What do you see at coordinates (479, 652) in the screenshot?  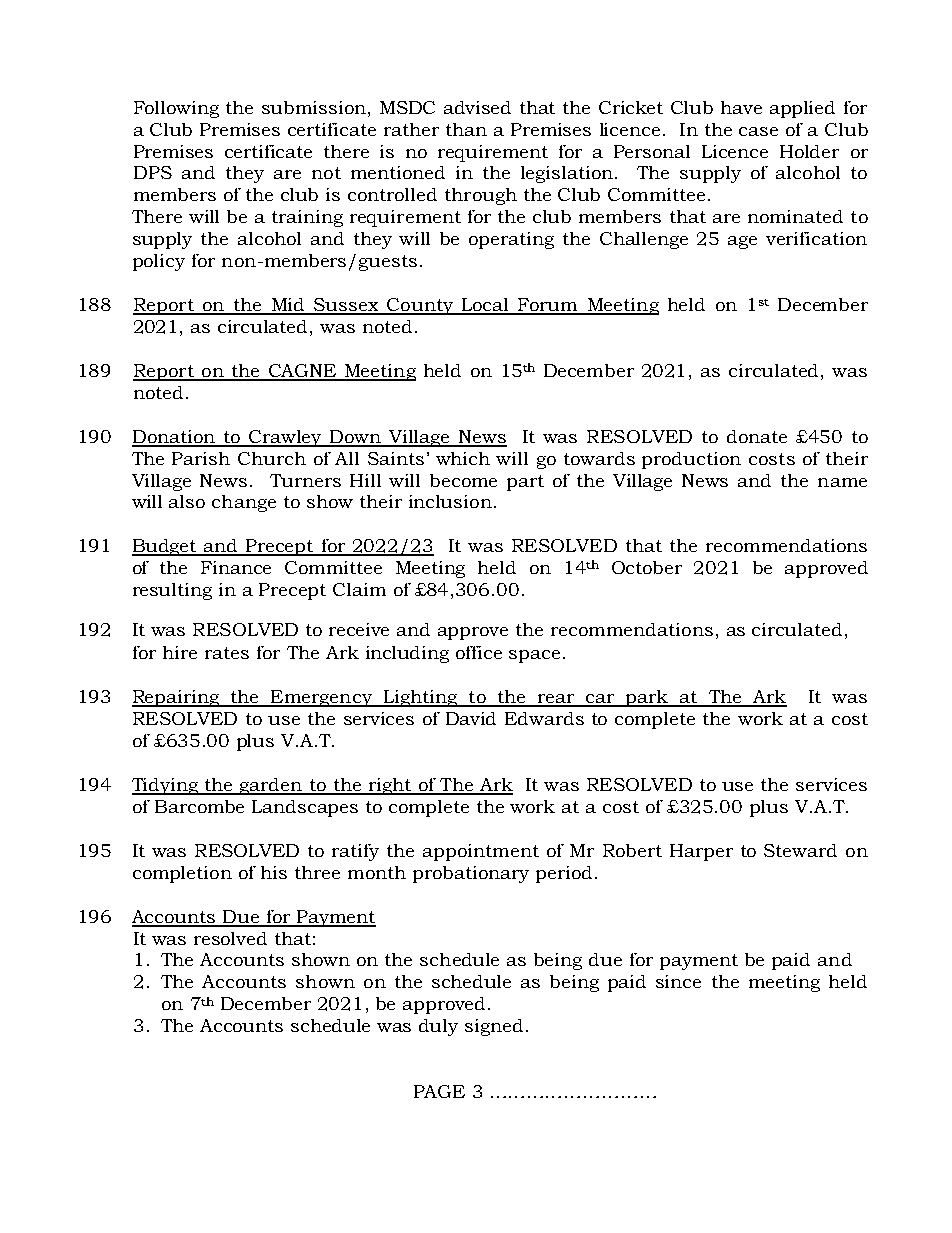 I see `office` at bounding box center [479, 652].
